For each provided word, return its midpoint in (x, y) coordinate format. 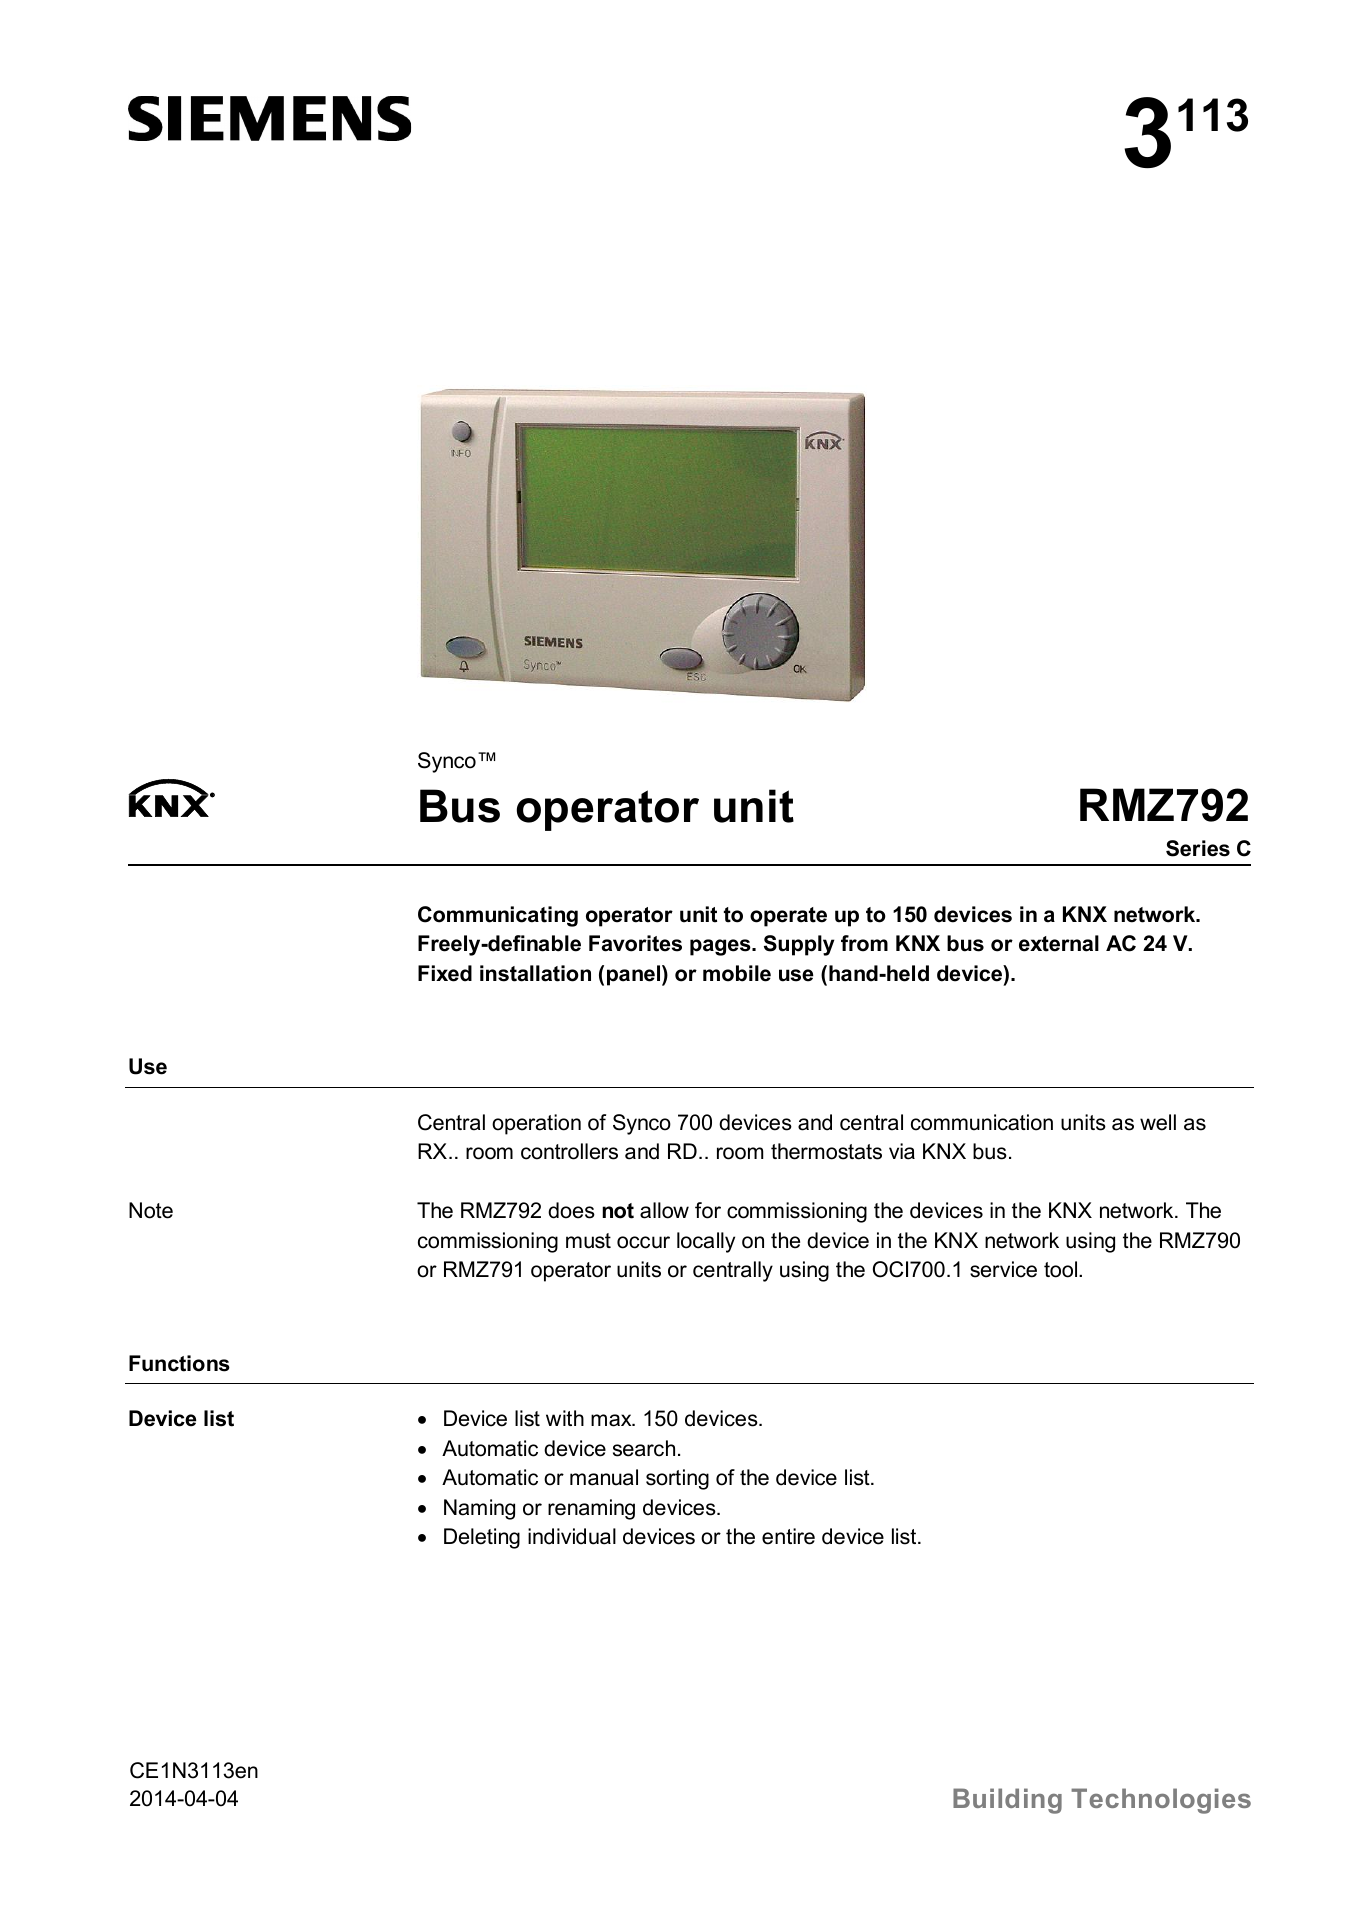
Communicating (498, 916)
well (1158, 1122)
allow (664, 1210)
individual (572, 1536)
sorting (677, 1479)
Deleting (482, 1538)
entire (788, 1536)
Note (151, 1210)
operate (788, 917)
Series (1198, 848)
